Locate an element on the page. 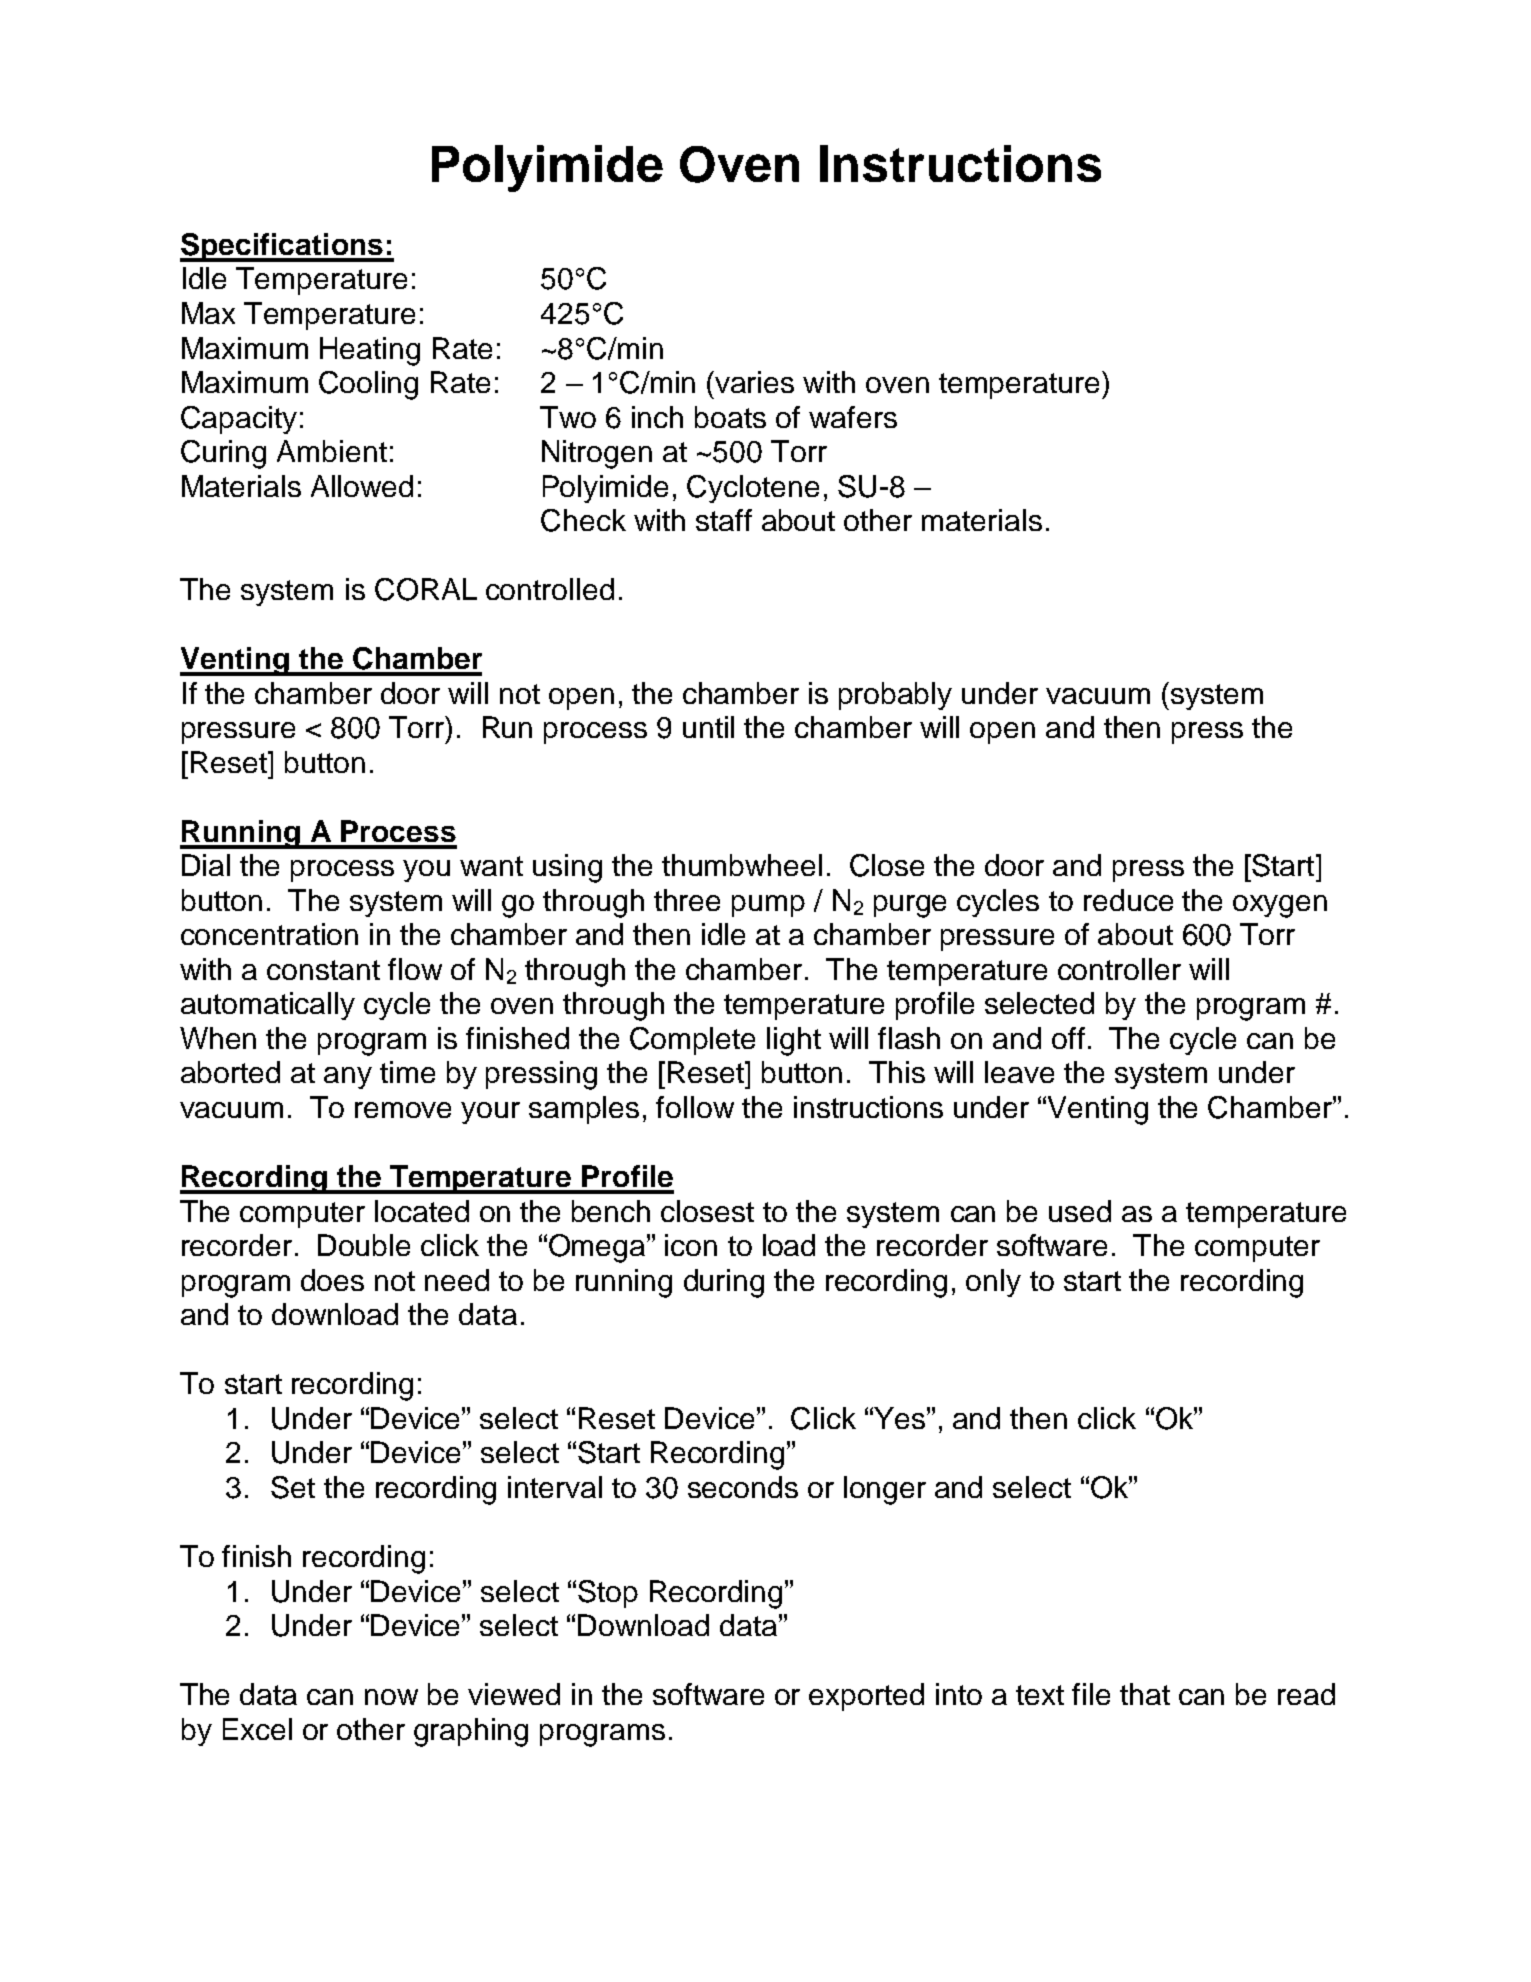 This page has height=1982, width=1531. controlled is located at coordinates (550, 589).
